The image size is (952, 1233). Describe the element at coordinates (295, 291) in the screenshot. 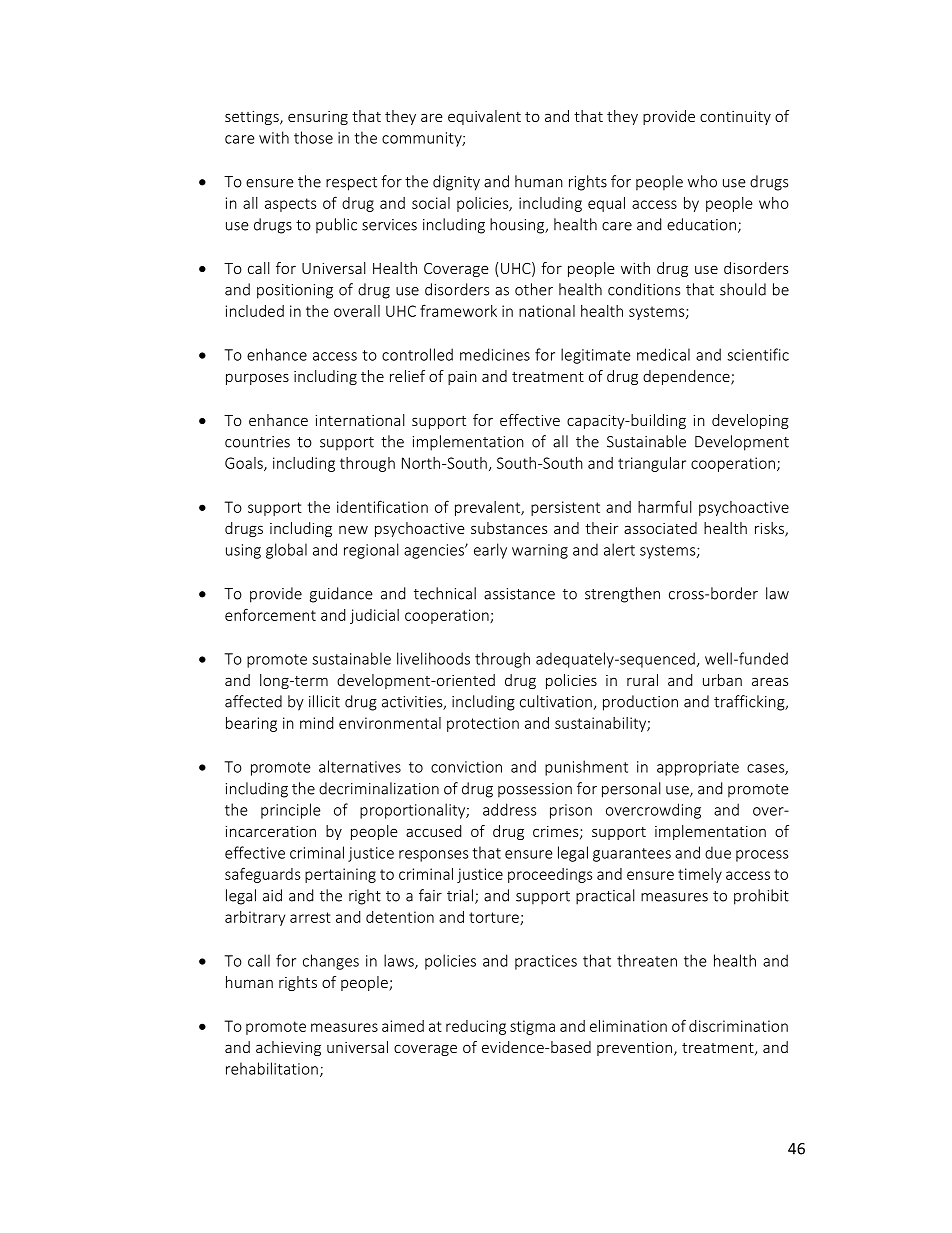

I see `positioning` at that location.
